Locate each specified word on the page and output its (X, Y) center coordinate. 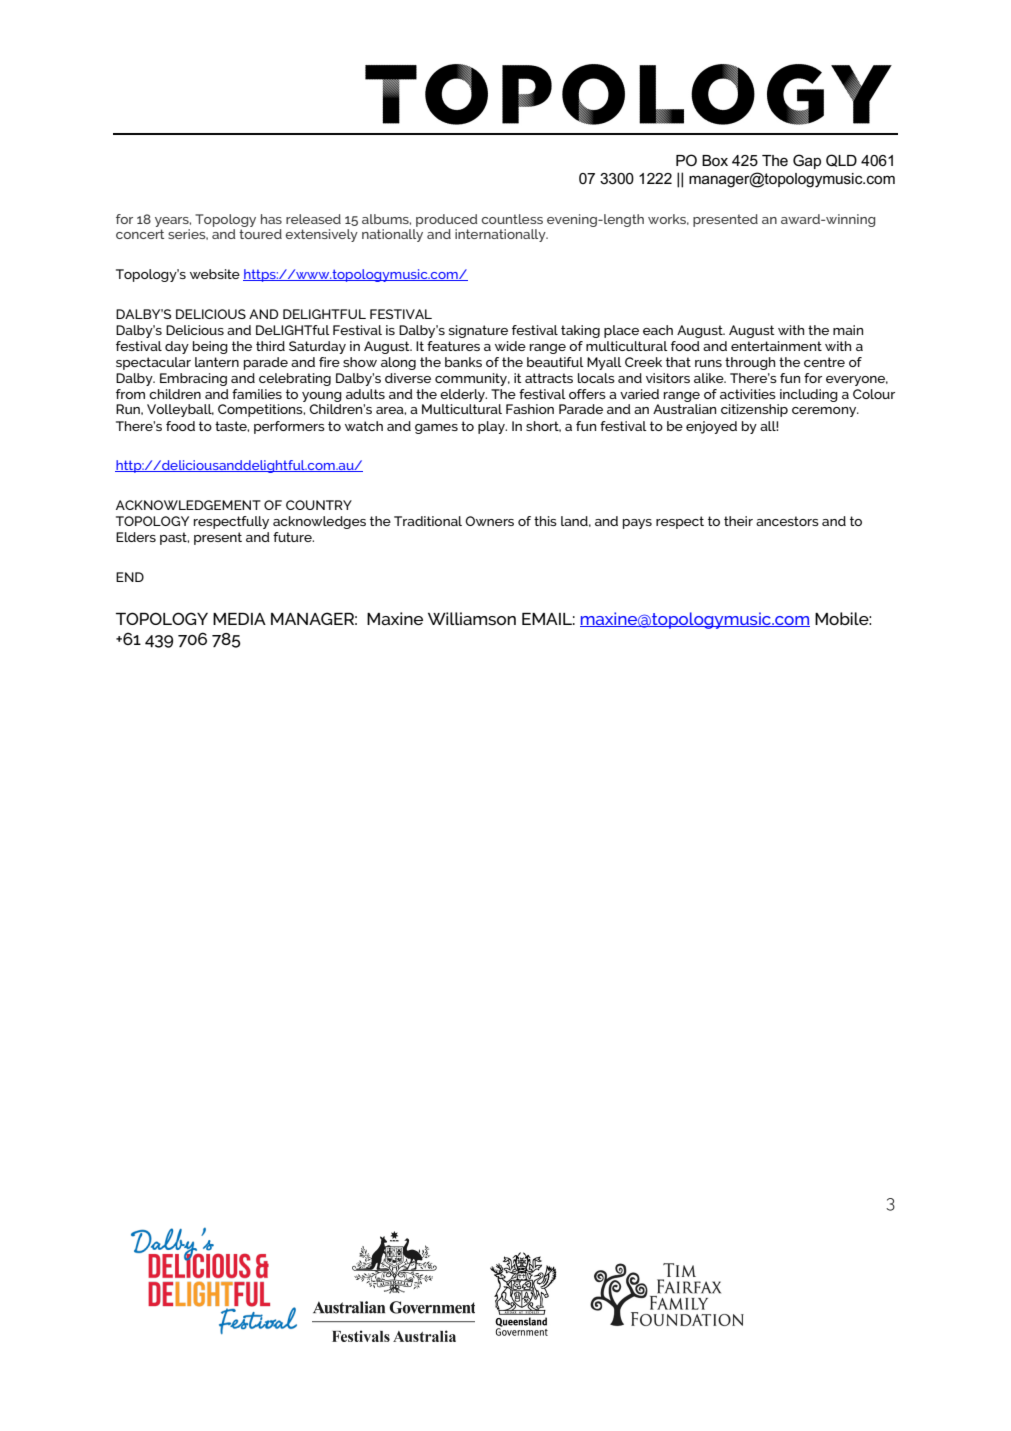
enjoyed (711, 427)
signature (478, 331)
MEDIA (239, 619)
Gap (807, 161)
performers (289, 427)
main (848, 330)
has (271, 219)
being (210, 347)
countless (512, 219)
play (492, 427)
